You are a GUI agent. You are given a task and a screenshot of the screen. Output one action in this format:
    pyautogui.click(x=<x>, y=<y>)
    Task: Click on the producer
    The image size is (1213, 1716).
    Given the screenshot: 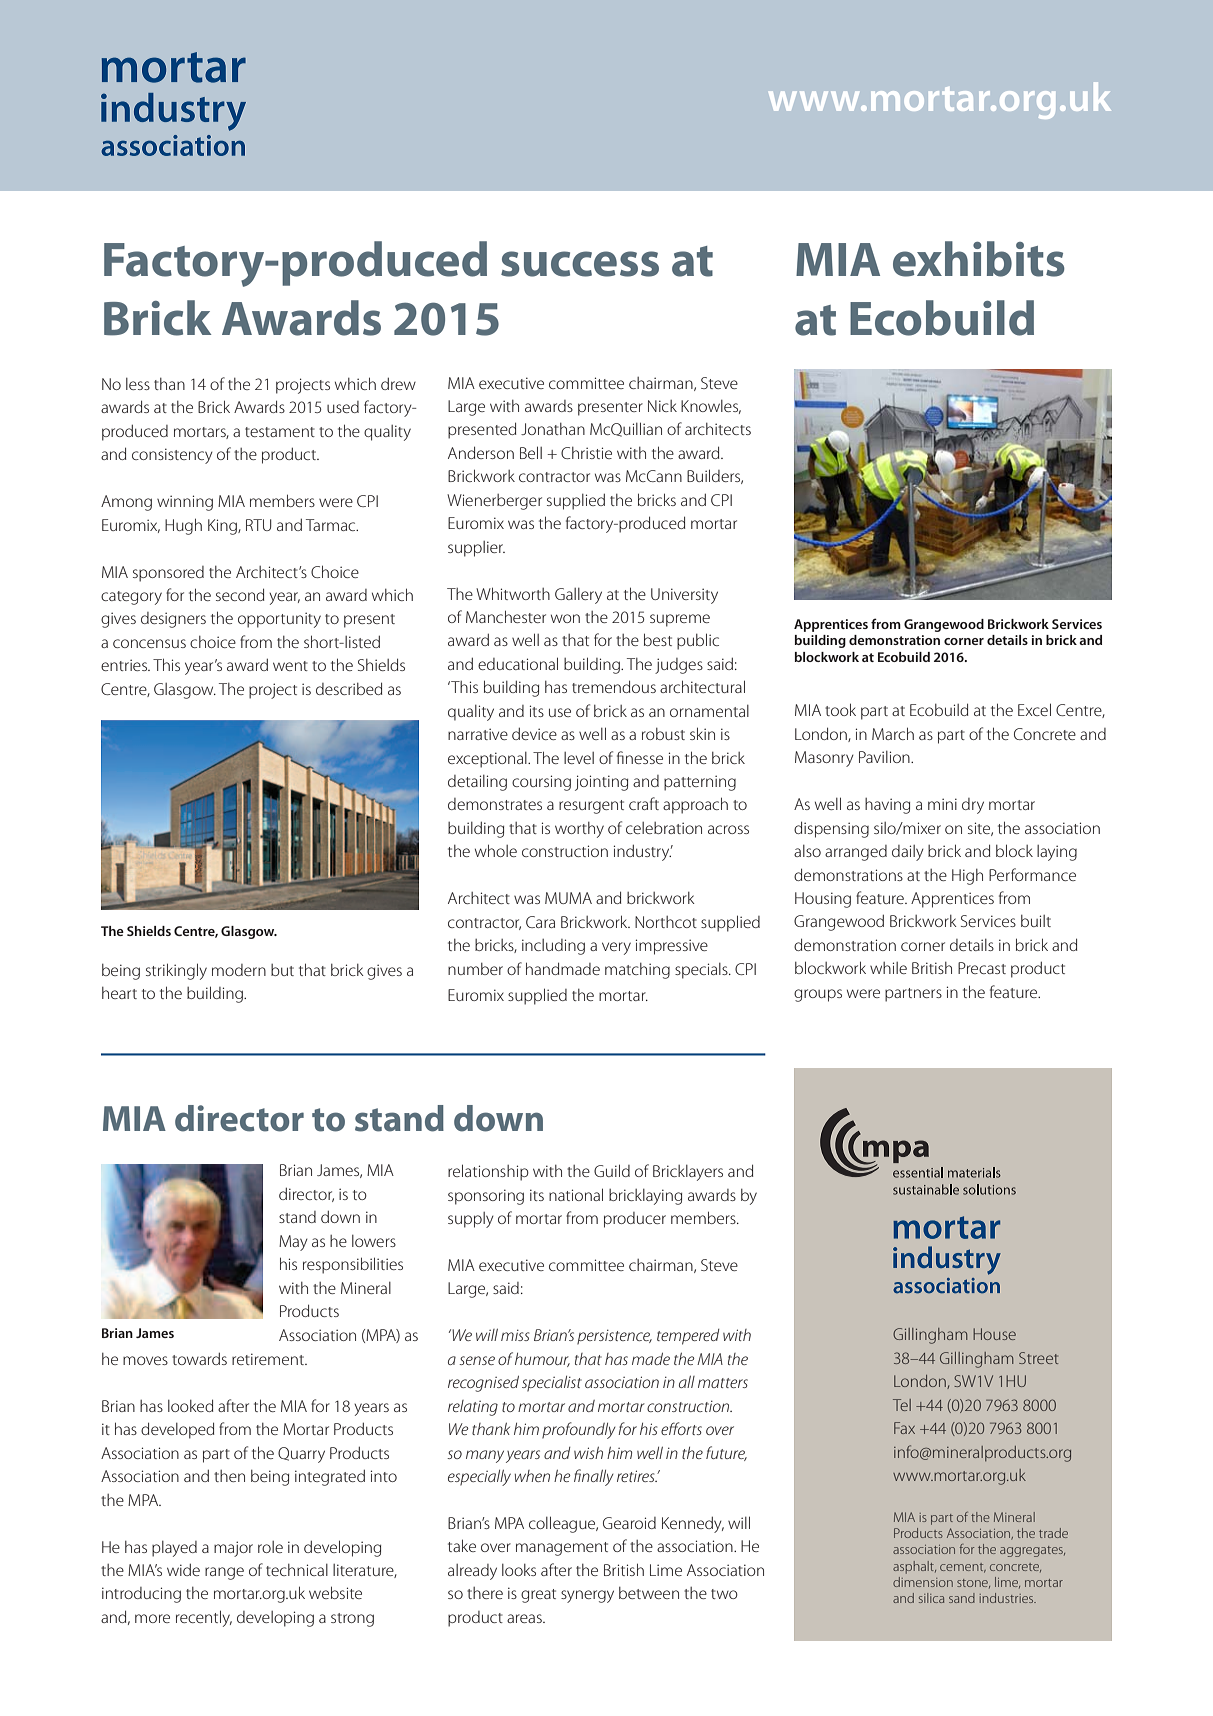 What is the action you would take?
    pyautogui.click(x=635, y=1220)
